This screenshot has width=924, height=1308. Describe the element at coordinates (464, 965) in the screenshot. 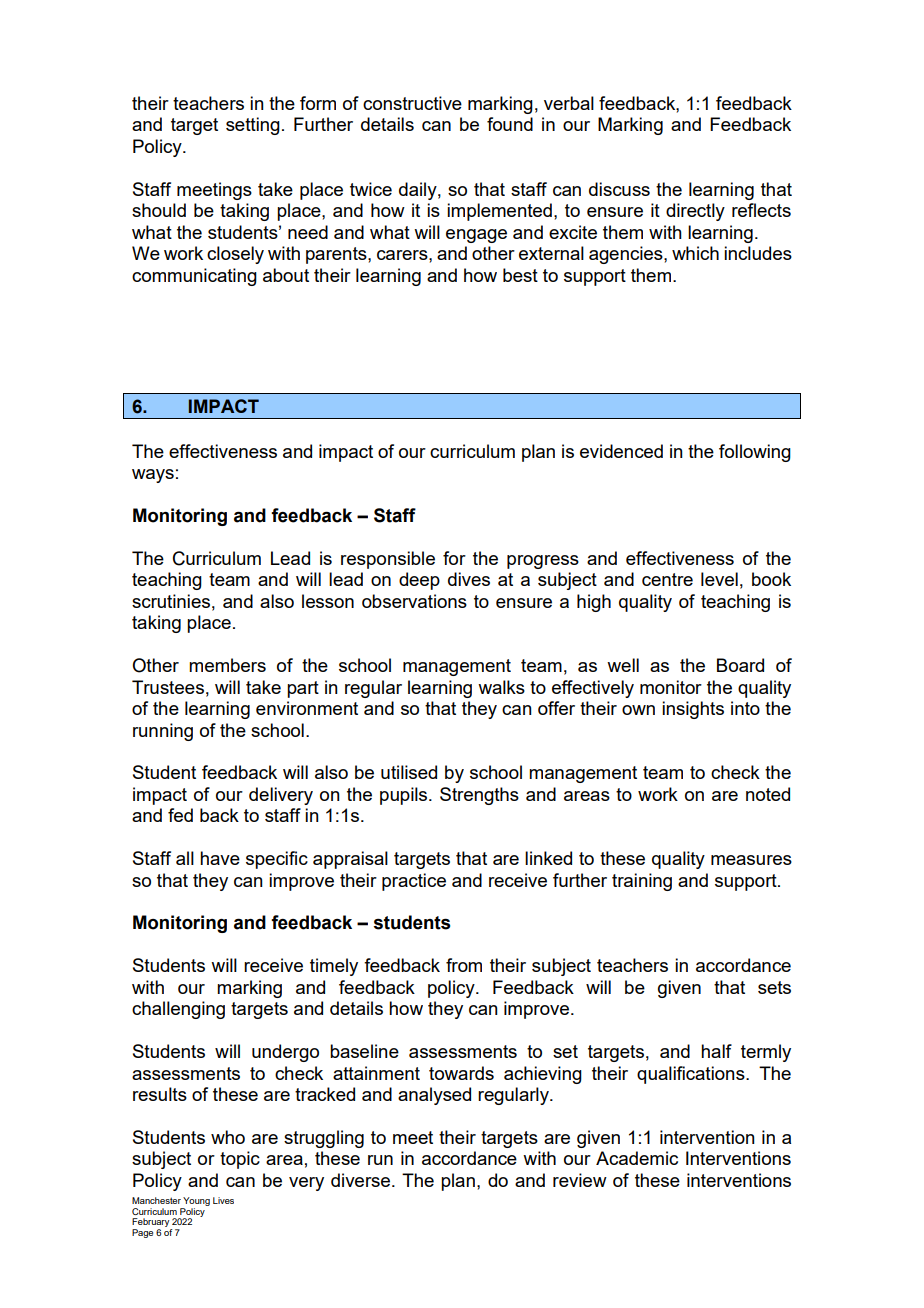

I see `from` at that location.
